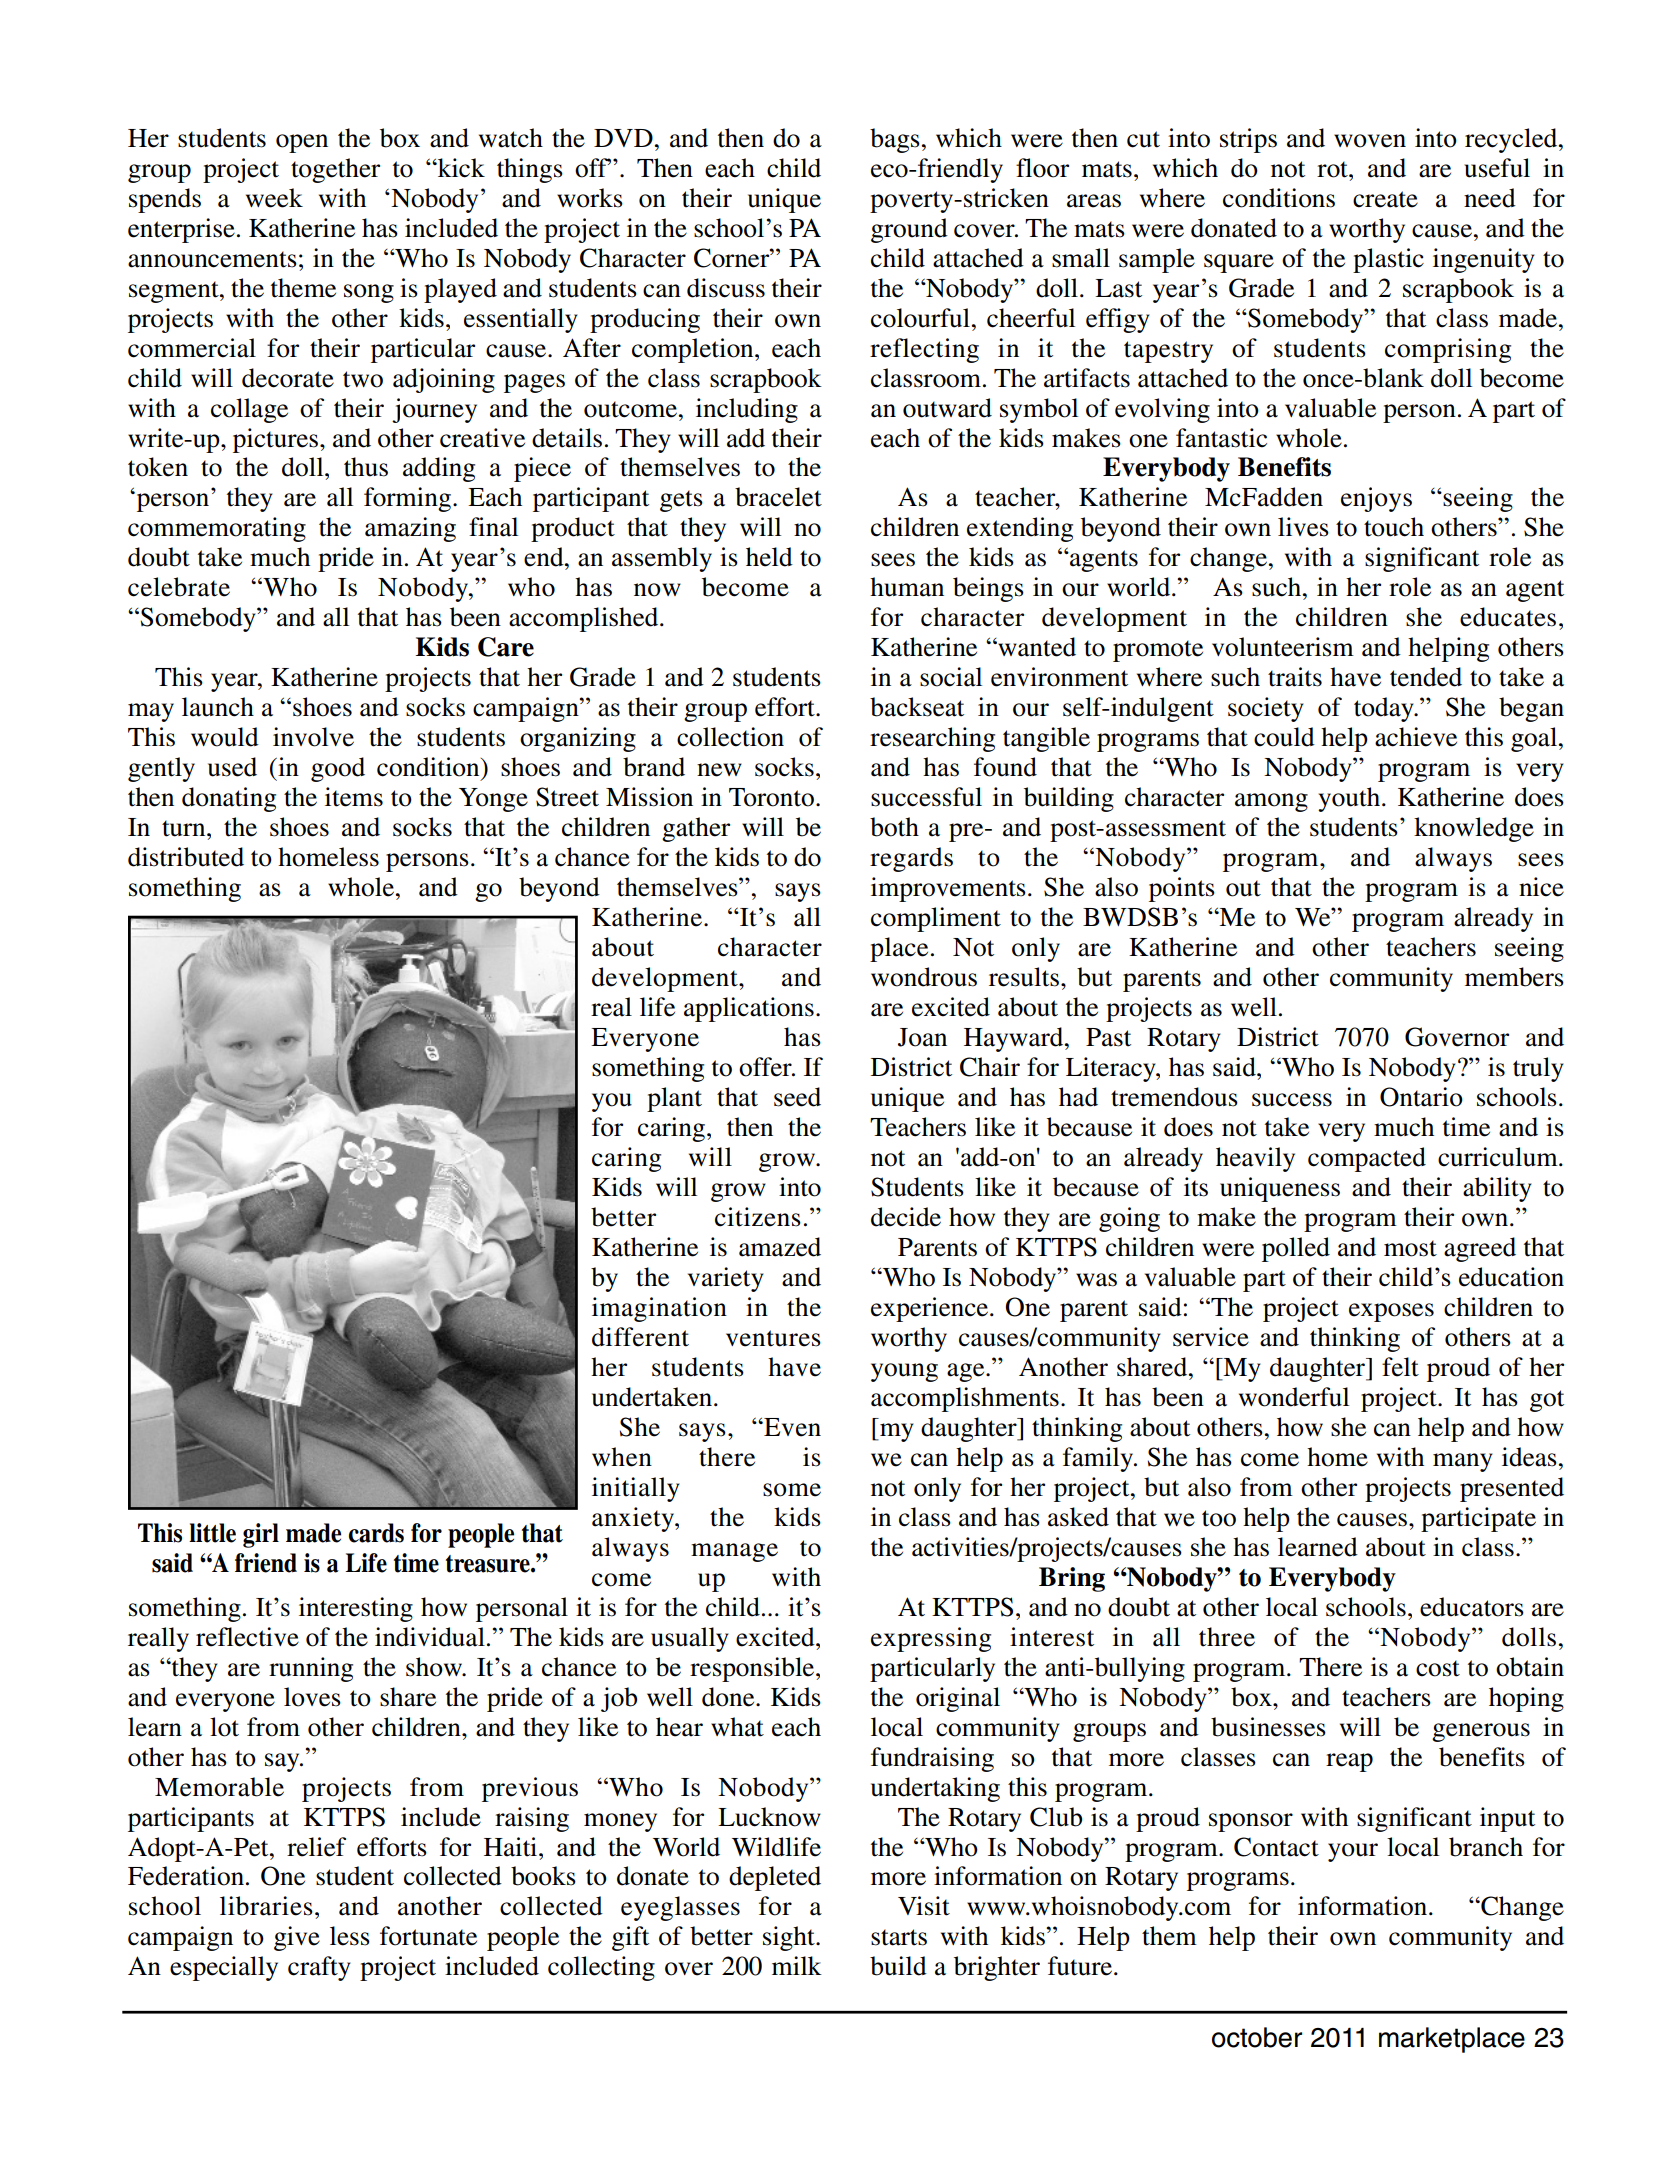 The width and height of the page is (1668, 2183). Describe the element at coordinates (319, 1968) in the page. I see `crafty` at that location.
